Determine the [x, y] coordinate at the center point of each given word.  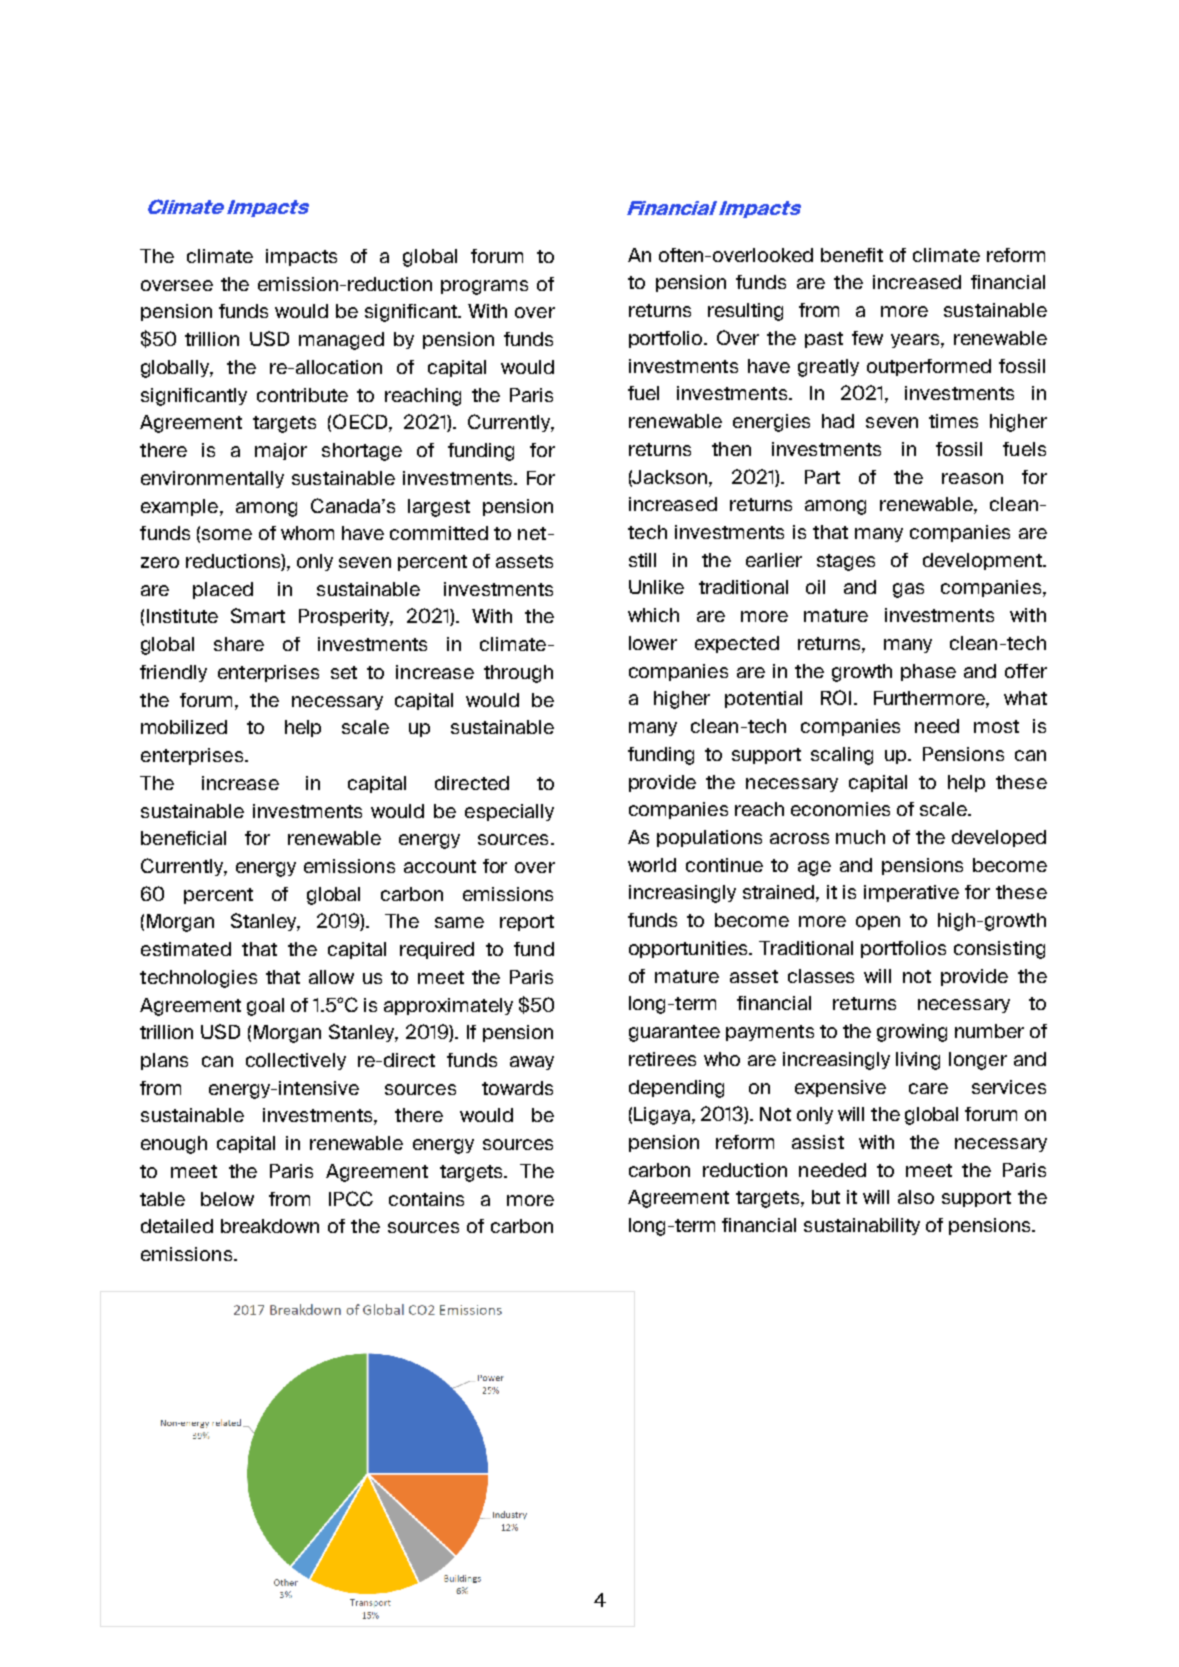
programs [484, 287]
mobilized [184, 727]
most [996, 726]
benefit [852, 255]
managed [341, 341]
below [227, 1199]
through [518, 674]
